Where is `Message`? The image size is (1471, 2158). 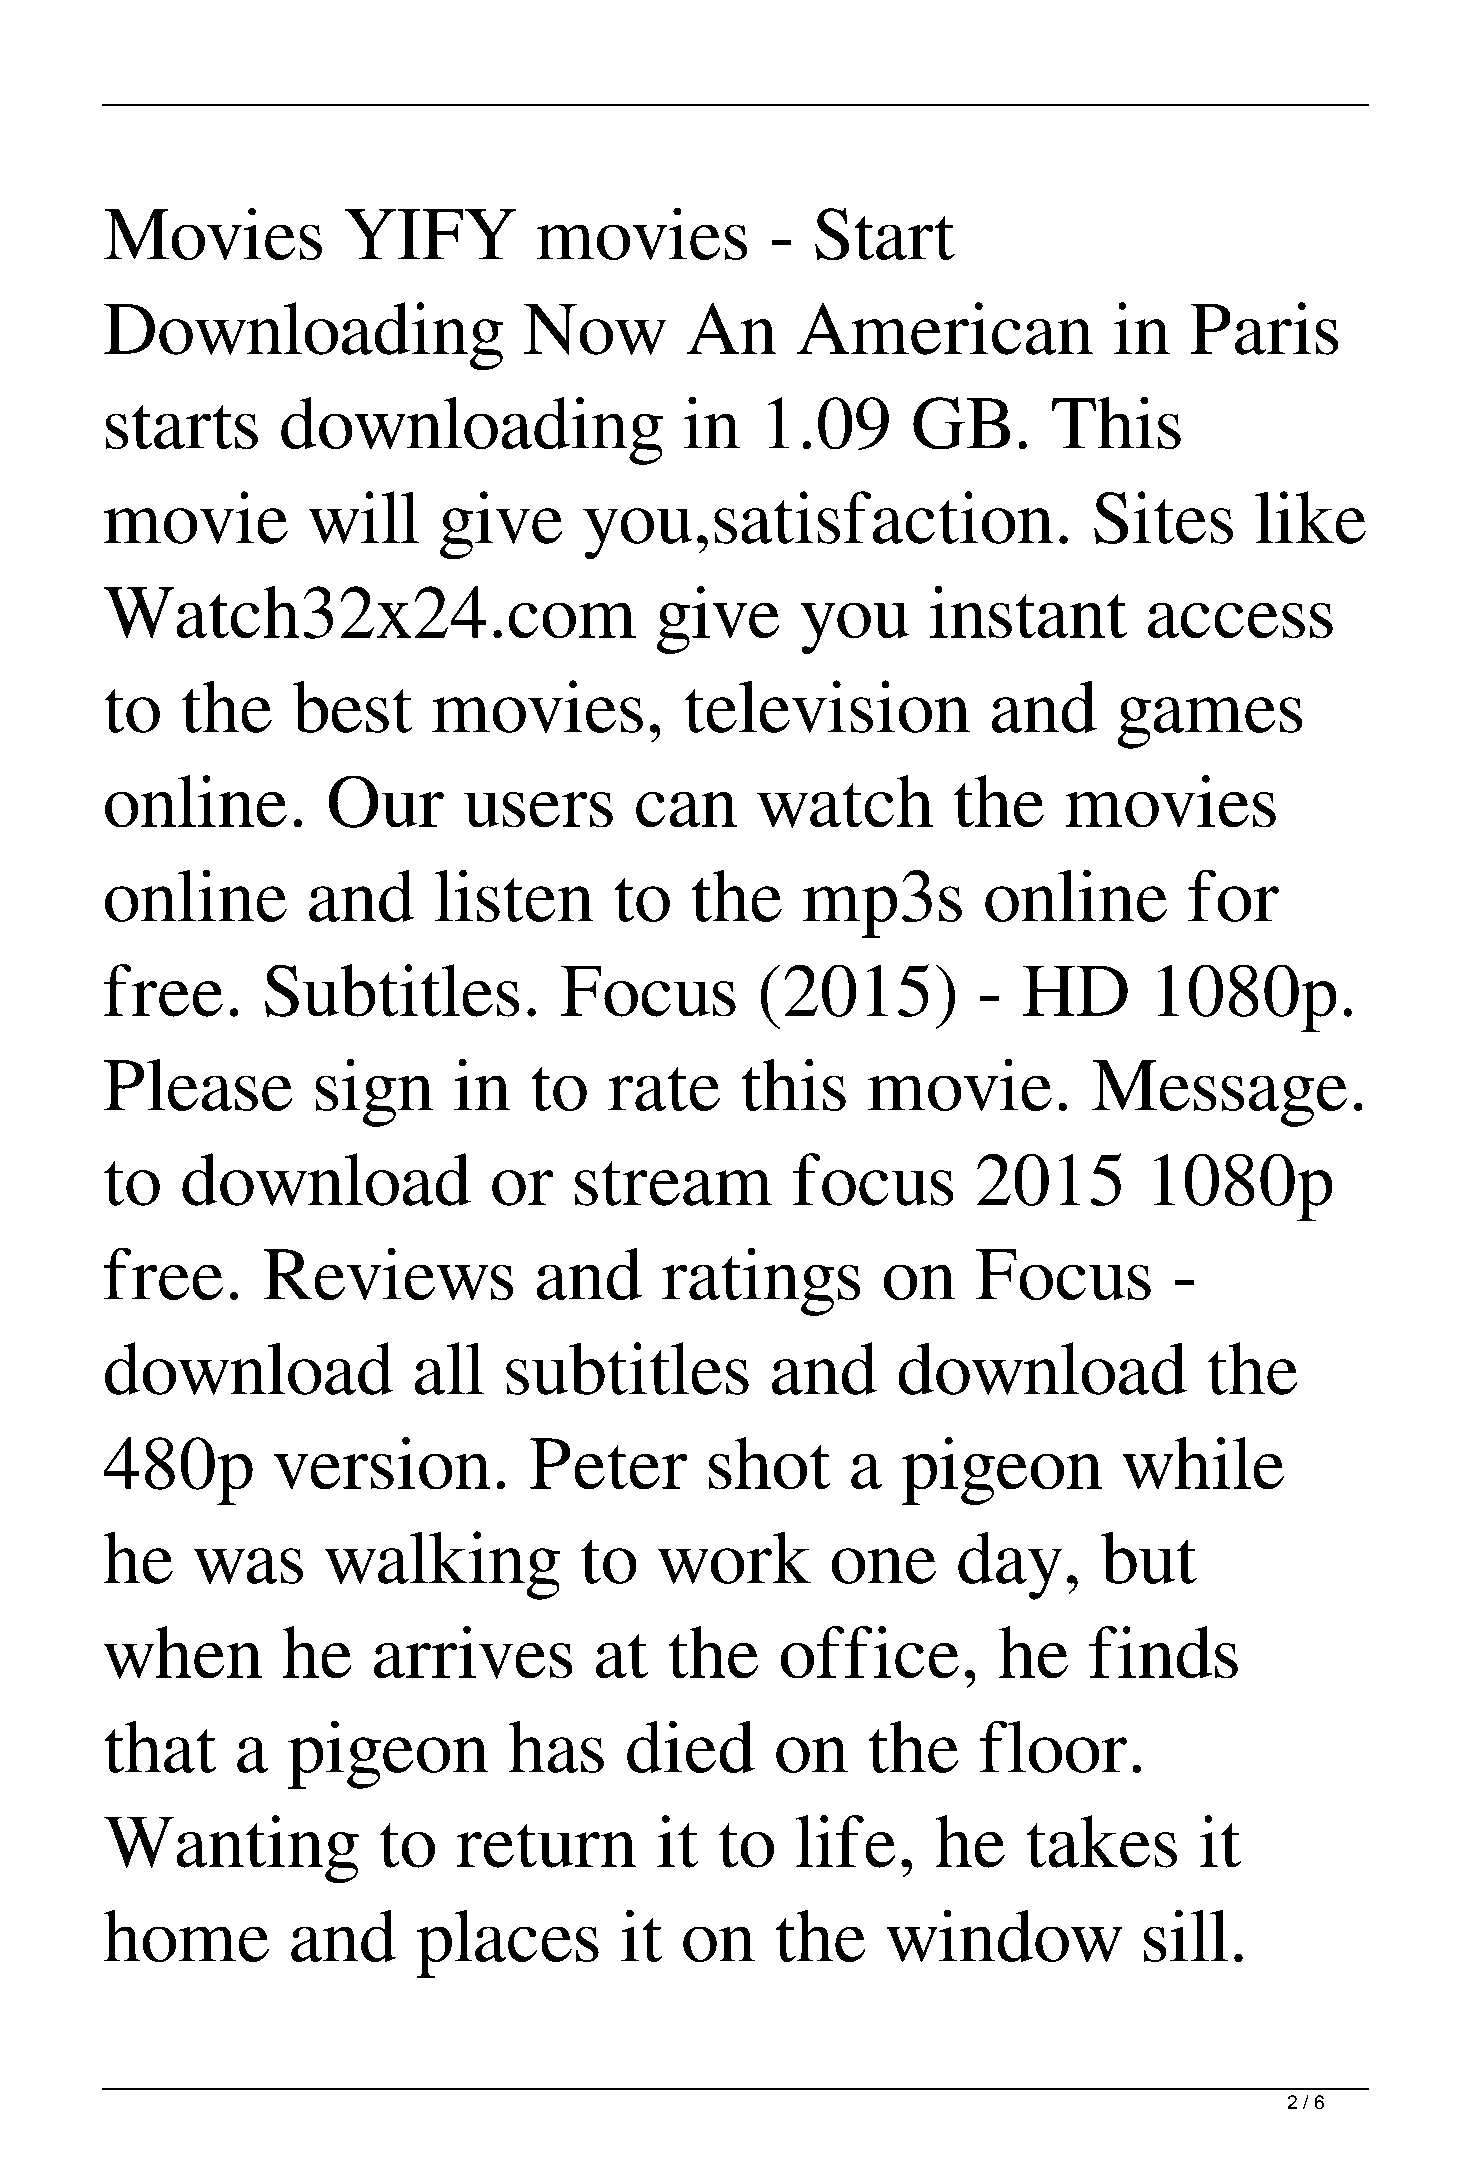
Message is located at coordinates (1219, 1093).
